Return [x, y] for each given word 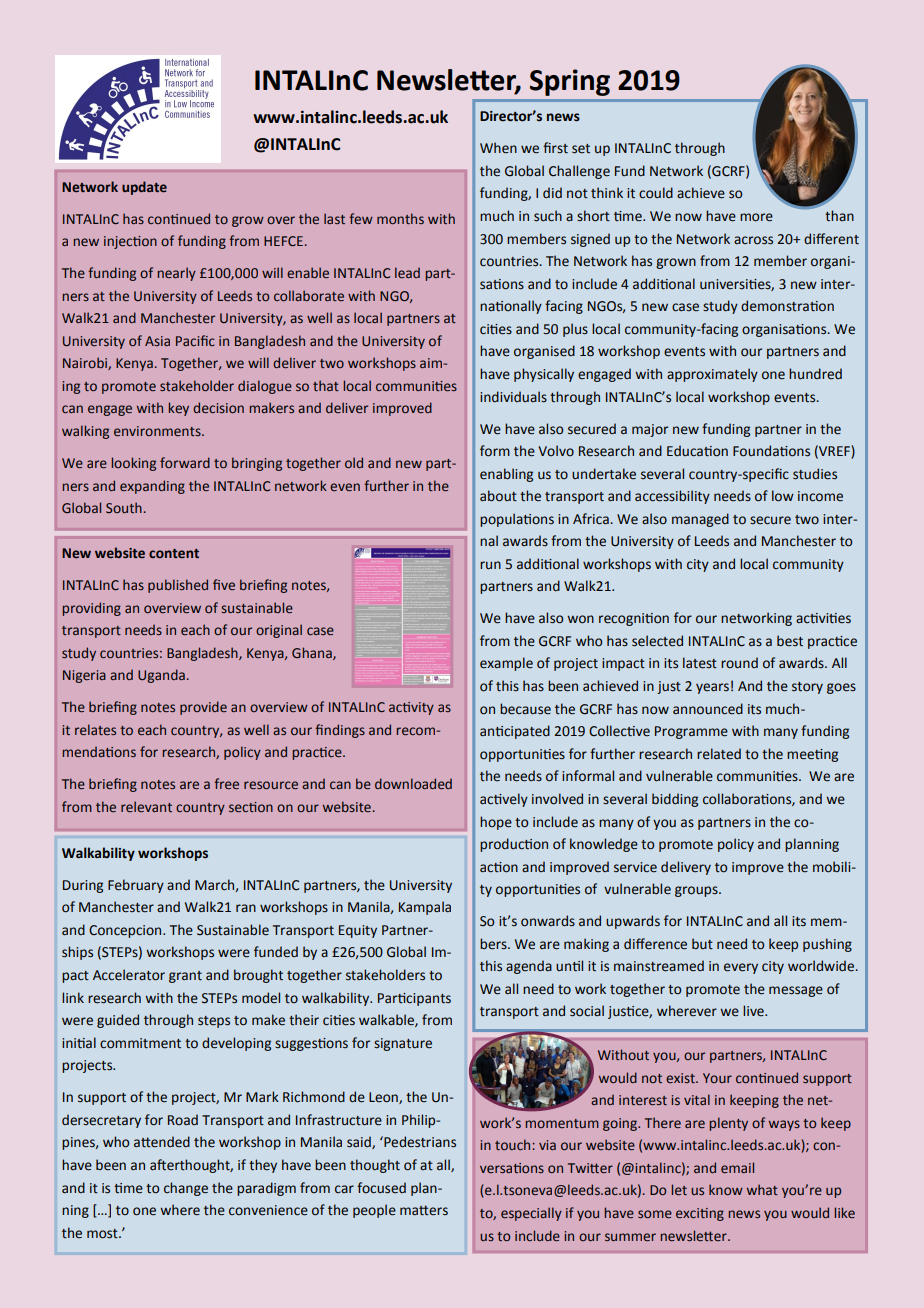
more [756, 217]
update [144, 188]
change [186, 1189]
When [498, 148]
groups [697, 891]
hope [496, 823]
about [498, 496]
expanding [152, 487]
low [783, 496]
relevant [146, 806]
